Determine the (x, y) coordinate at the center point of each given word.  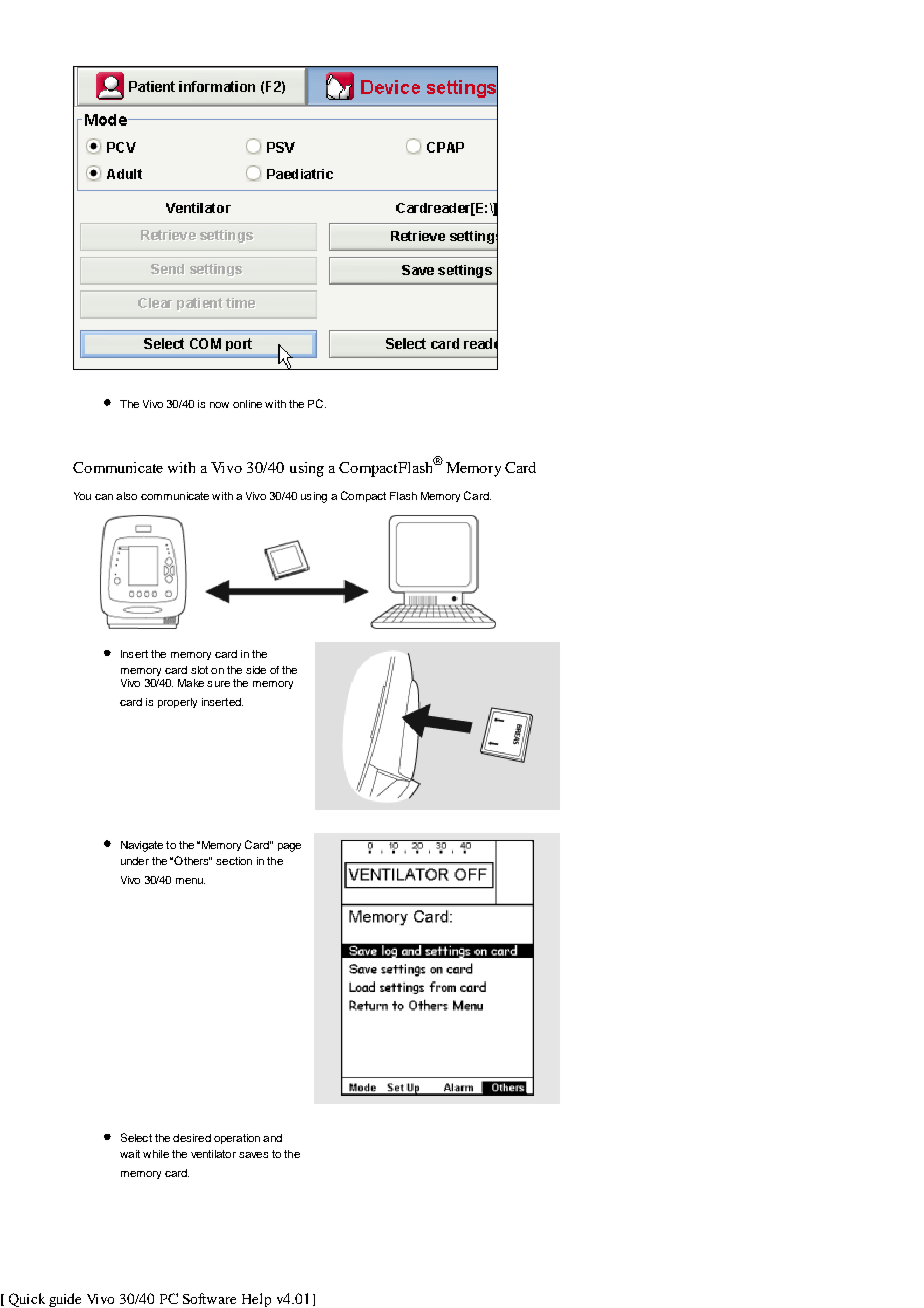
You (82, 496)
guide (65, 1300)
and (272, 1138)
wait (130, 1154)
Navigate (142, 846)
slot (199, 670)
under (135, 861)
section (234, 861)
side (256, 670)
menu (190, 881)
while (156, 1154)
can (104, 497)
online (247, 404)
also (126, 496)
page (289, 847)
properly (177, 703)
